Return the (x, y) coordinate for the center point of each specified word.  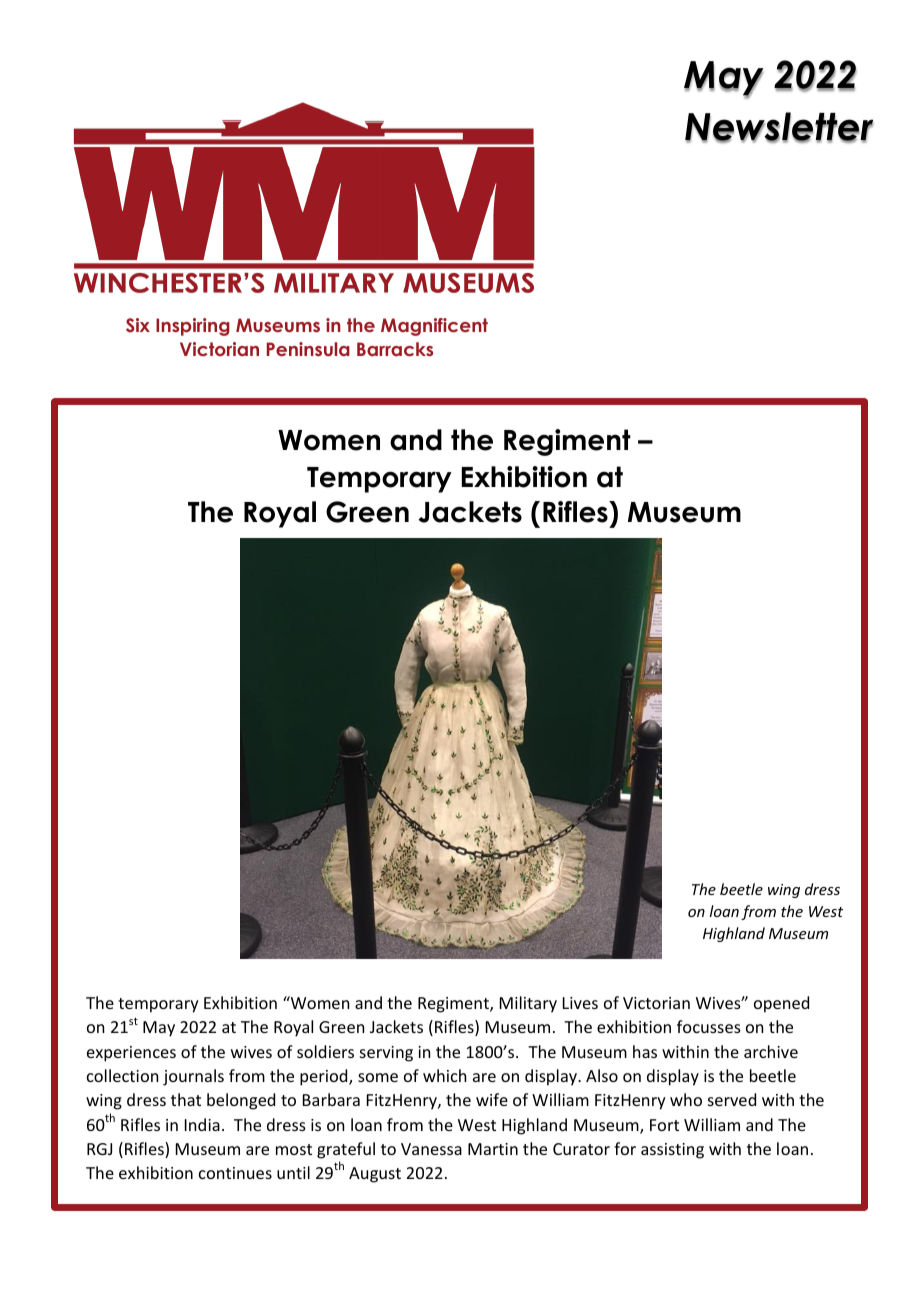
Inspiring (193, 327)
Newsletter (779, 127)
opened (781, 1004)
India (202, 1124)
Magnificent (434, 327)
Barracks (395, 349)
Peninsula (308, 349)
